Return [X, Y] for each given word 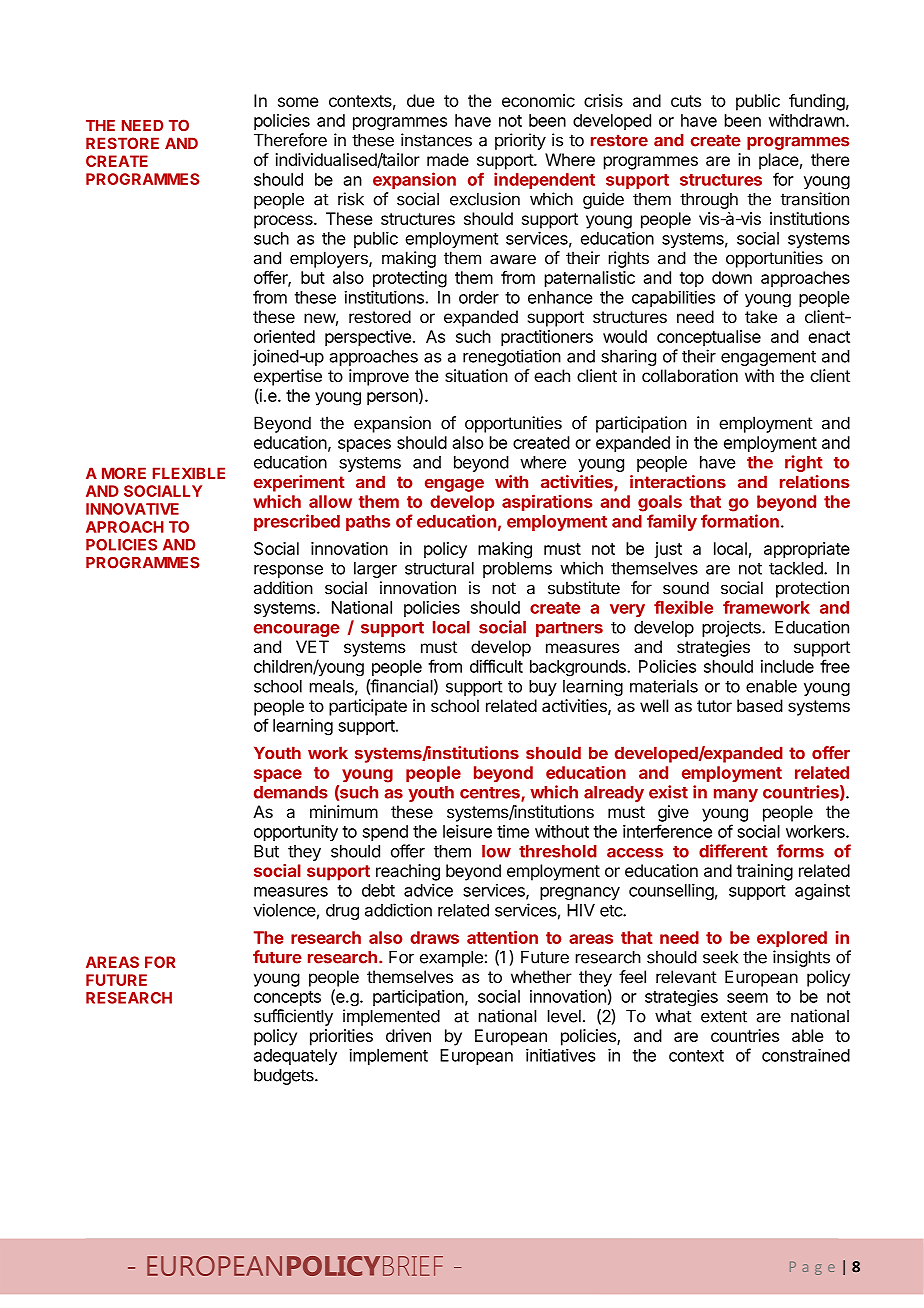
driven [408, 1035]
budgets [285, 1077]
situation [476, 375]
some [298, 102]
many [736, 795]
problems [517, 570]
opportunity [296, 833]
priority [520, 141]
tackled [797, 568]
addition [283, 588]
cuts [686, 101]
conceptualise [709, 338]
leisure [467, 831]
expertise [288, 377]
